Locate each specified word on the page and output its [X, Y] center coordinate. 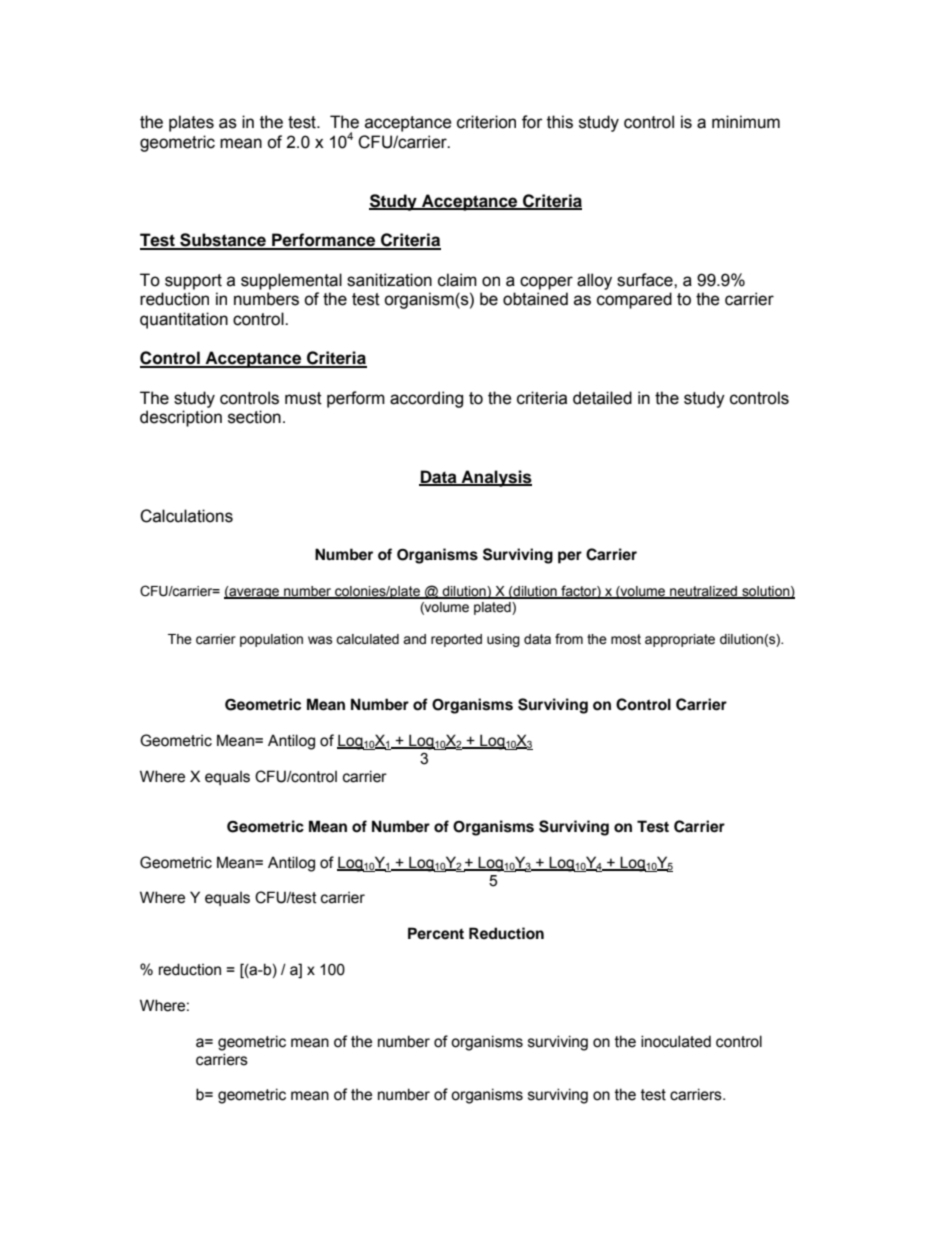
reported [456, 640]
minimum [746, 122]
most [626, 639]
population [271, 640]
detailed [602, 398]
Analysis [496, 478]
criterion [486, 122]
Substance [223, 241]
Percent [436, 933]
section [254, 417]
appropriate [680, 640]
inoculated [676, 1041]
